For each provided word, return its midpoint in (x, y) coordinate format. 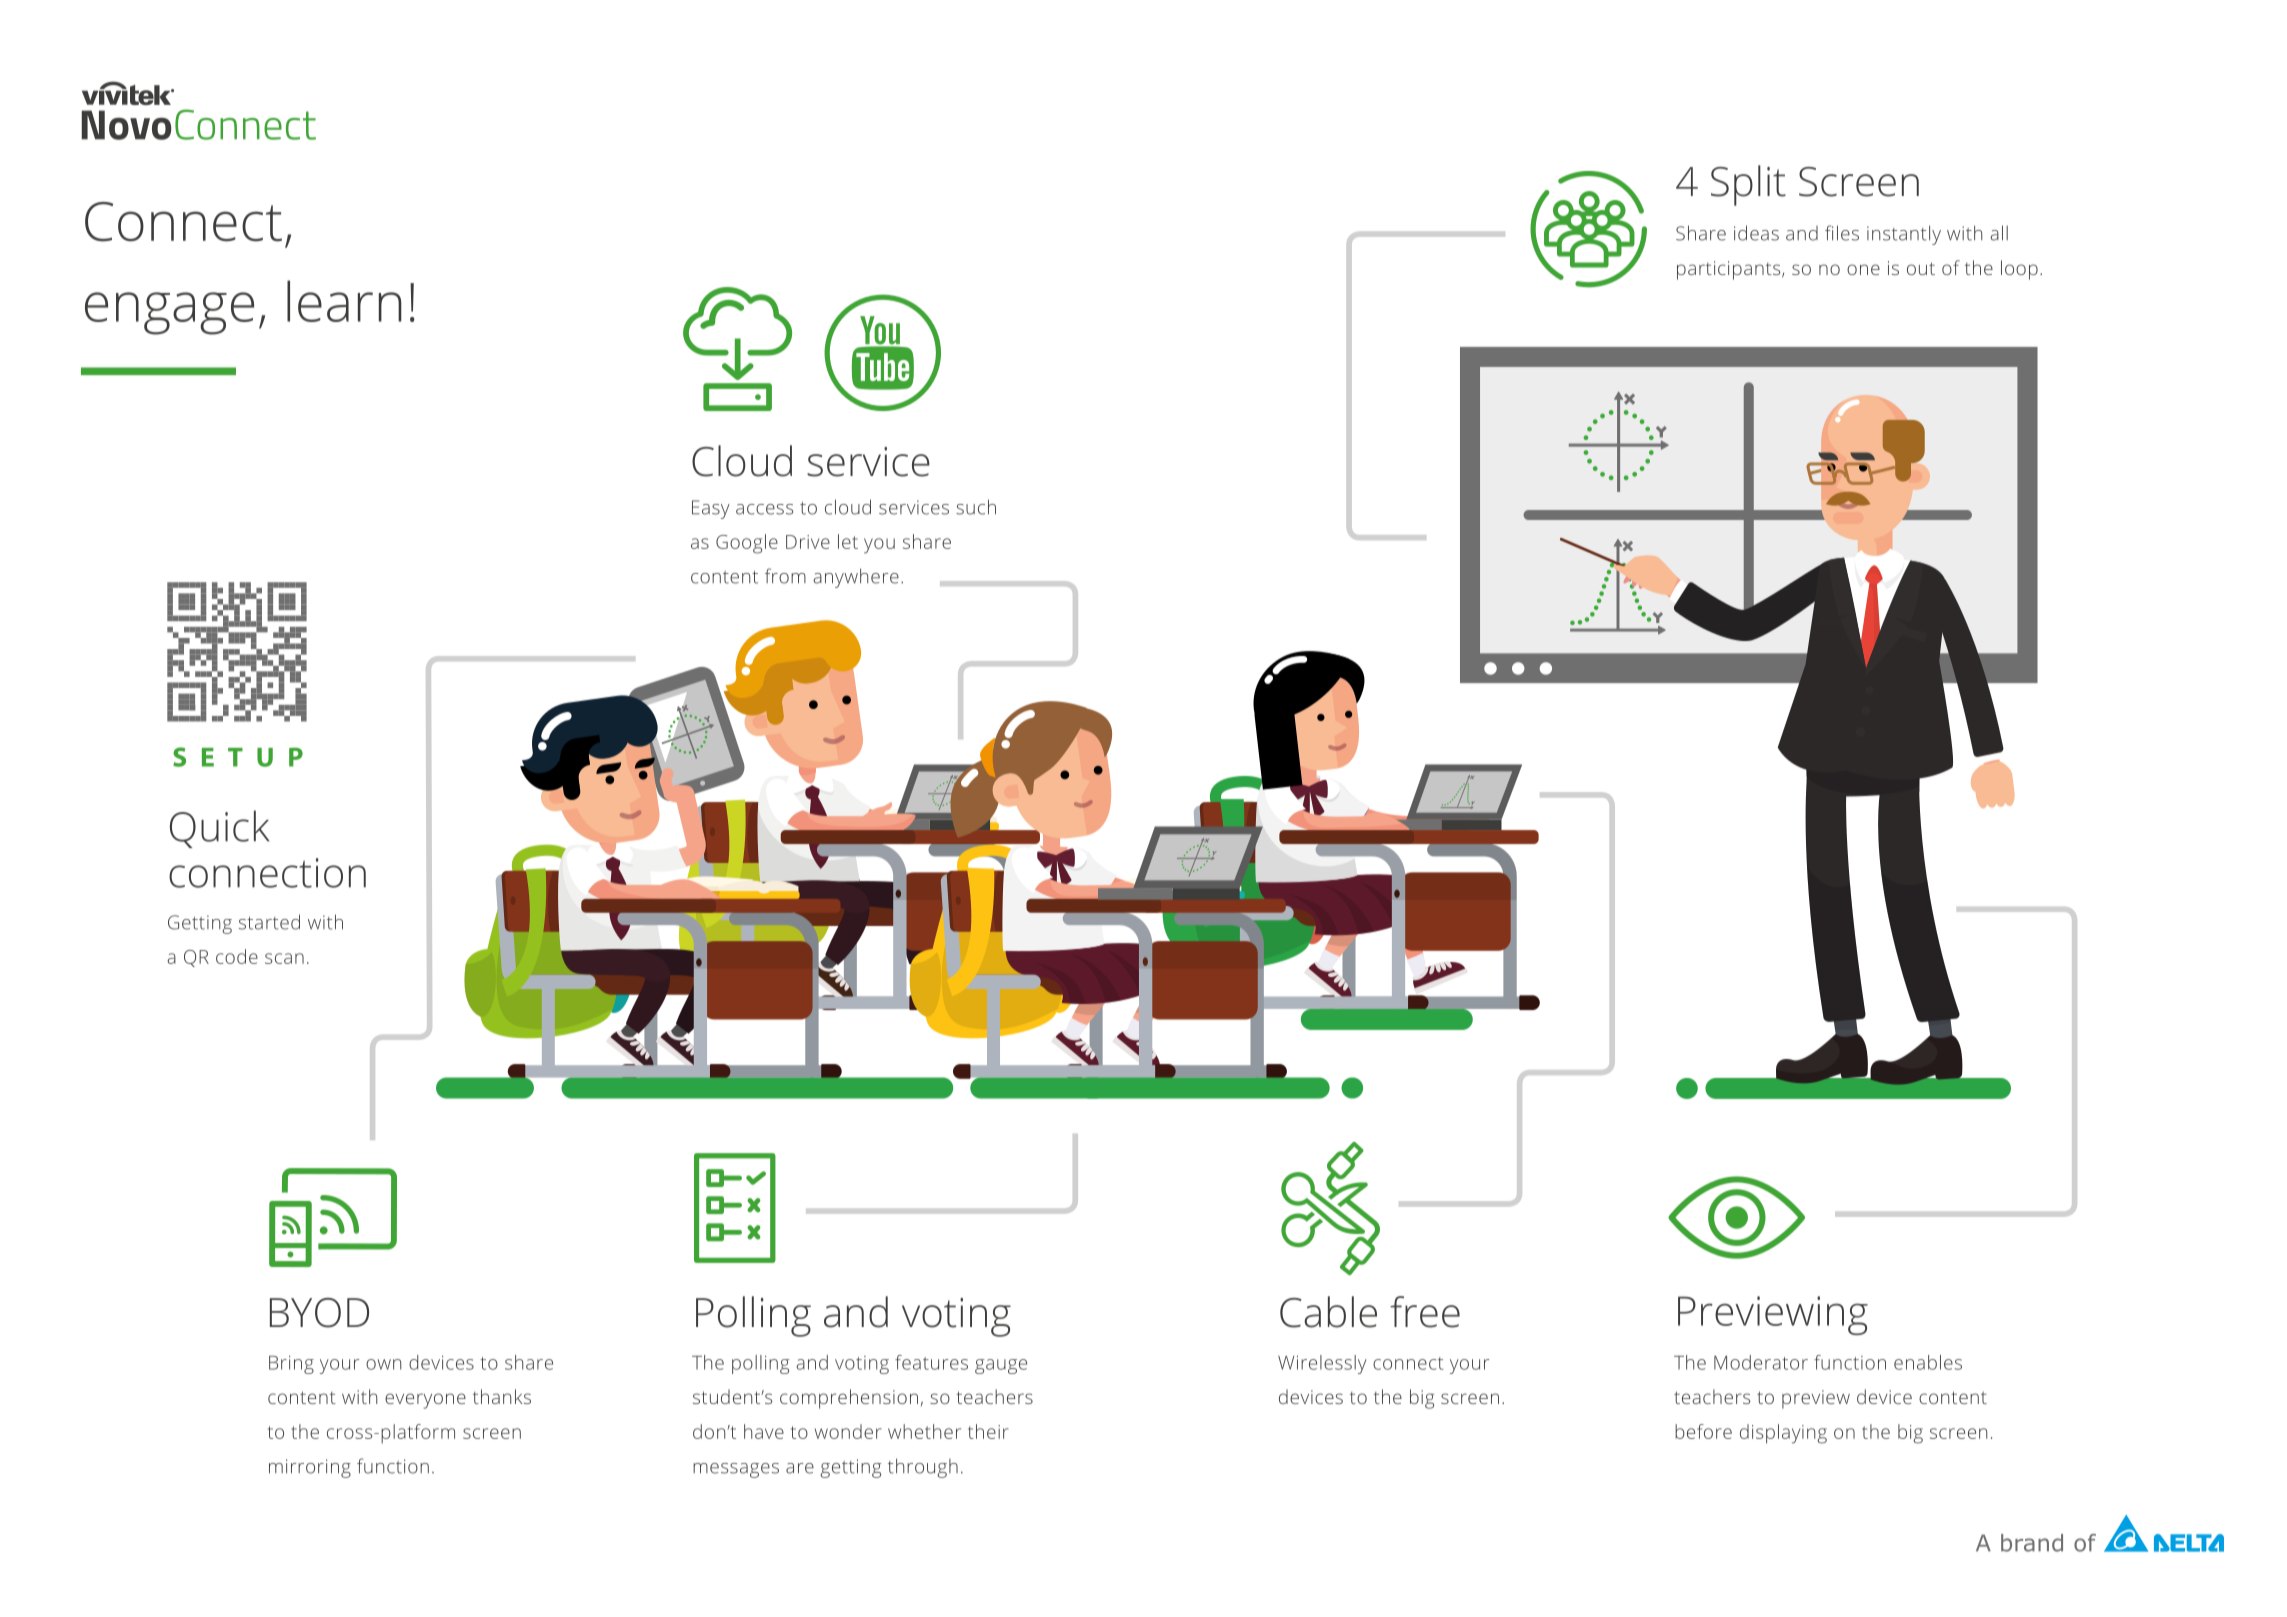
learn (344, 301)
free (1425, 1312)
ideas (1756, 233)
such (976, 507)
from (785, 576)
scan (284, 958)
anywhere (856, 578)
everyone (425, 1401)
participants (1730, 270)
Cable (1328, 1312)
